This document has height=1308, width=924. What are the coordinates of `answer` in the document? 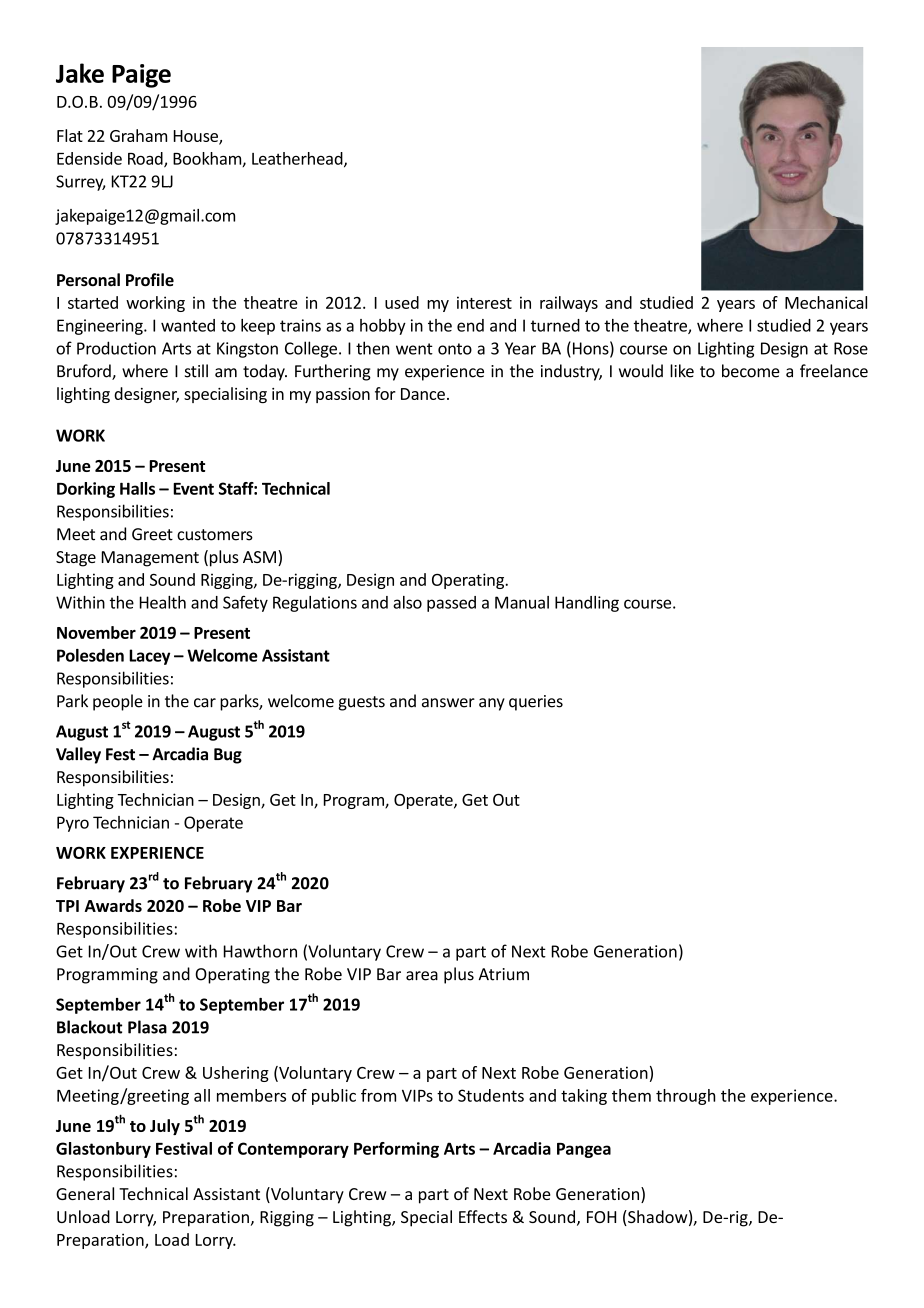 It's located at (448, 703).
